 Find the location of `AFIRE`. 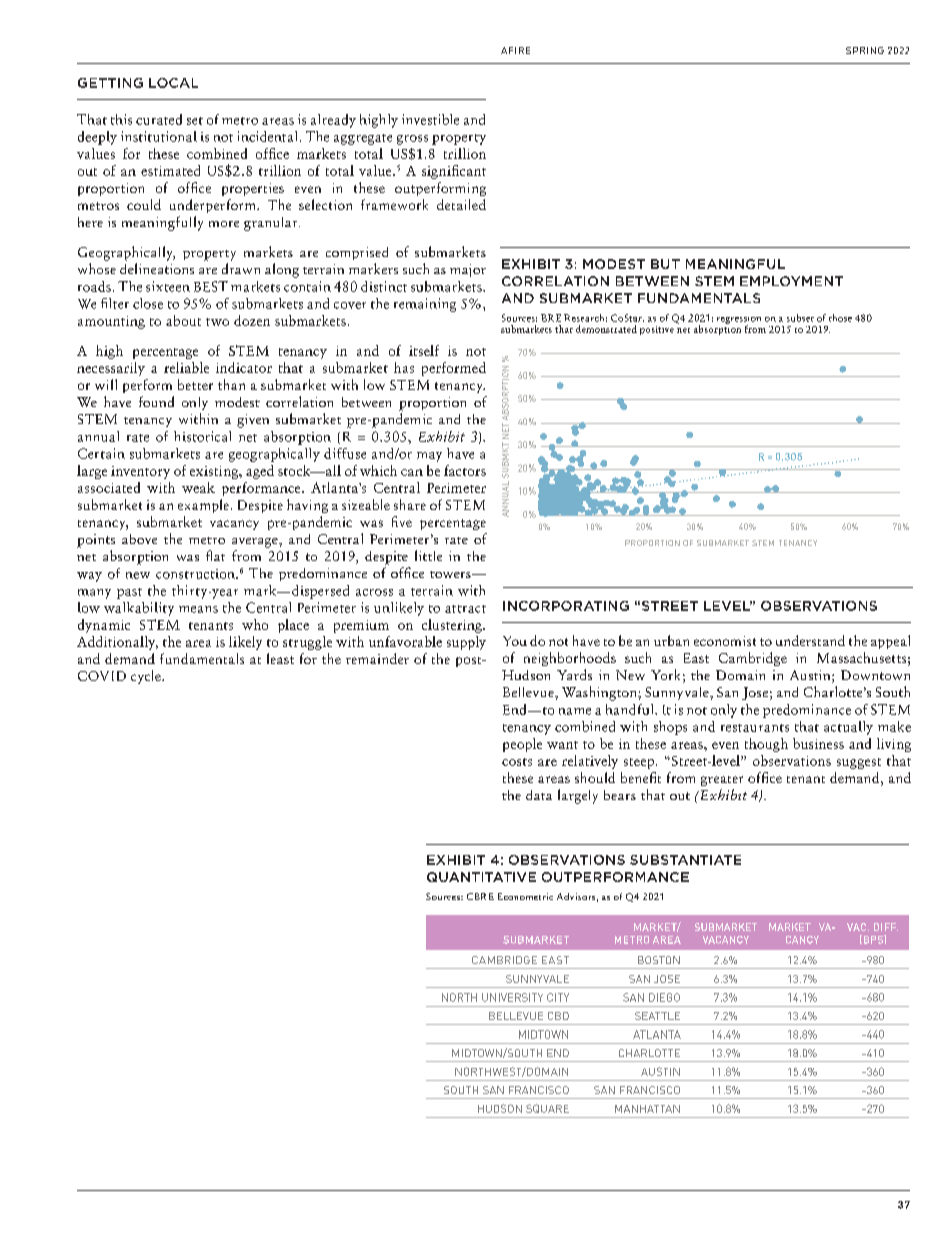

AFIRE is located at coordinates (515, 50).
